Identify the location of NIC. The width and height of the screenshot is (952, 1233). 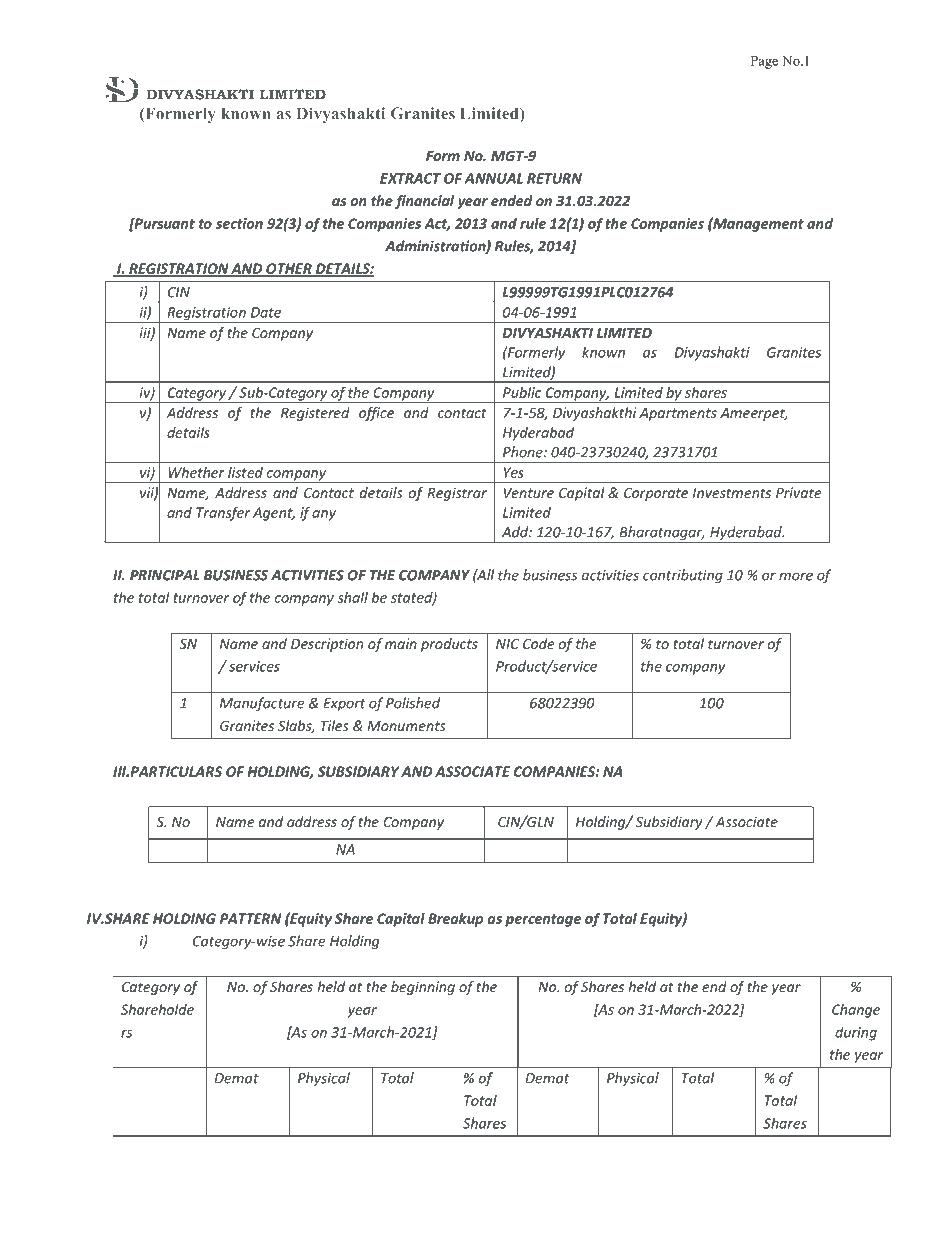
(507, 643).
